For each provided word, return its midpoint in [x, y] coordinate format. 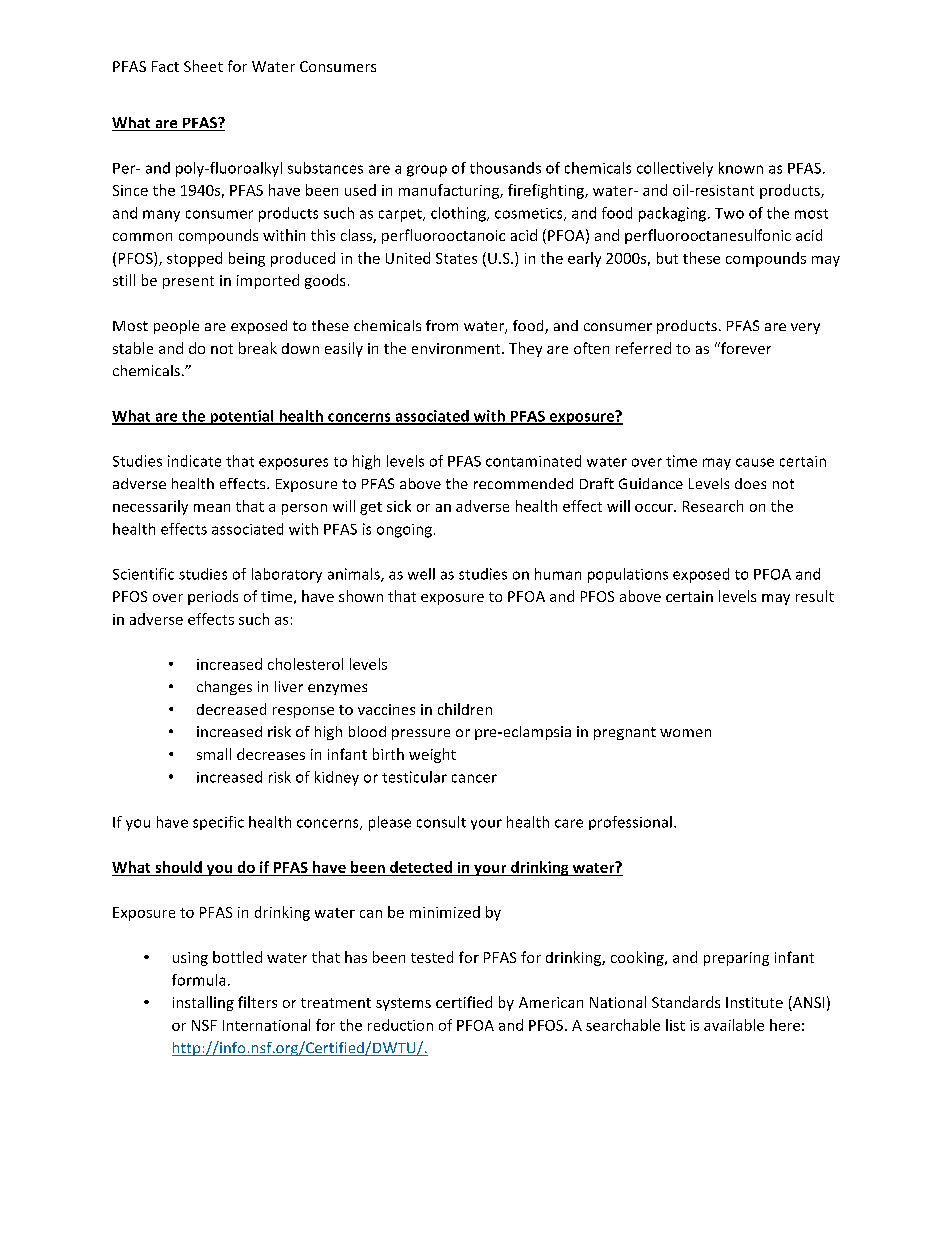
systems [403, 1004]
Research [713, 506]
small [214, 754]
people [176, 327]
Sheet [203, 66]
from [442, 325]
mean [212, 508]
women [685, 733]
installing [203, 1003]
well [421, 574]
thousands [505, 168]
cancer [474, 778]
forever [745, 348]
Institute [754, 1002]
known [741, 168]
